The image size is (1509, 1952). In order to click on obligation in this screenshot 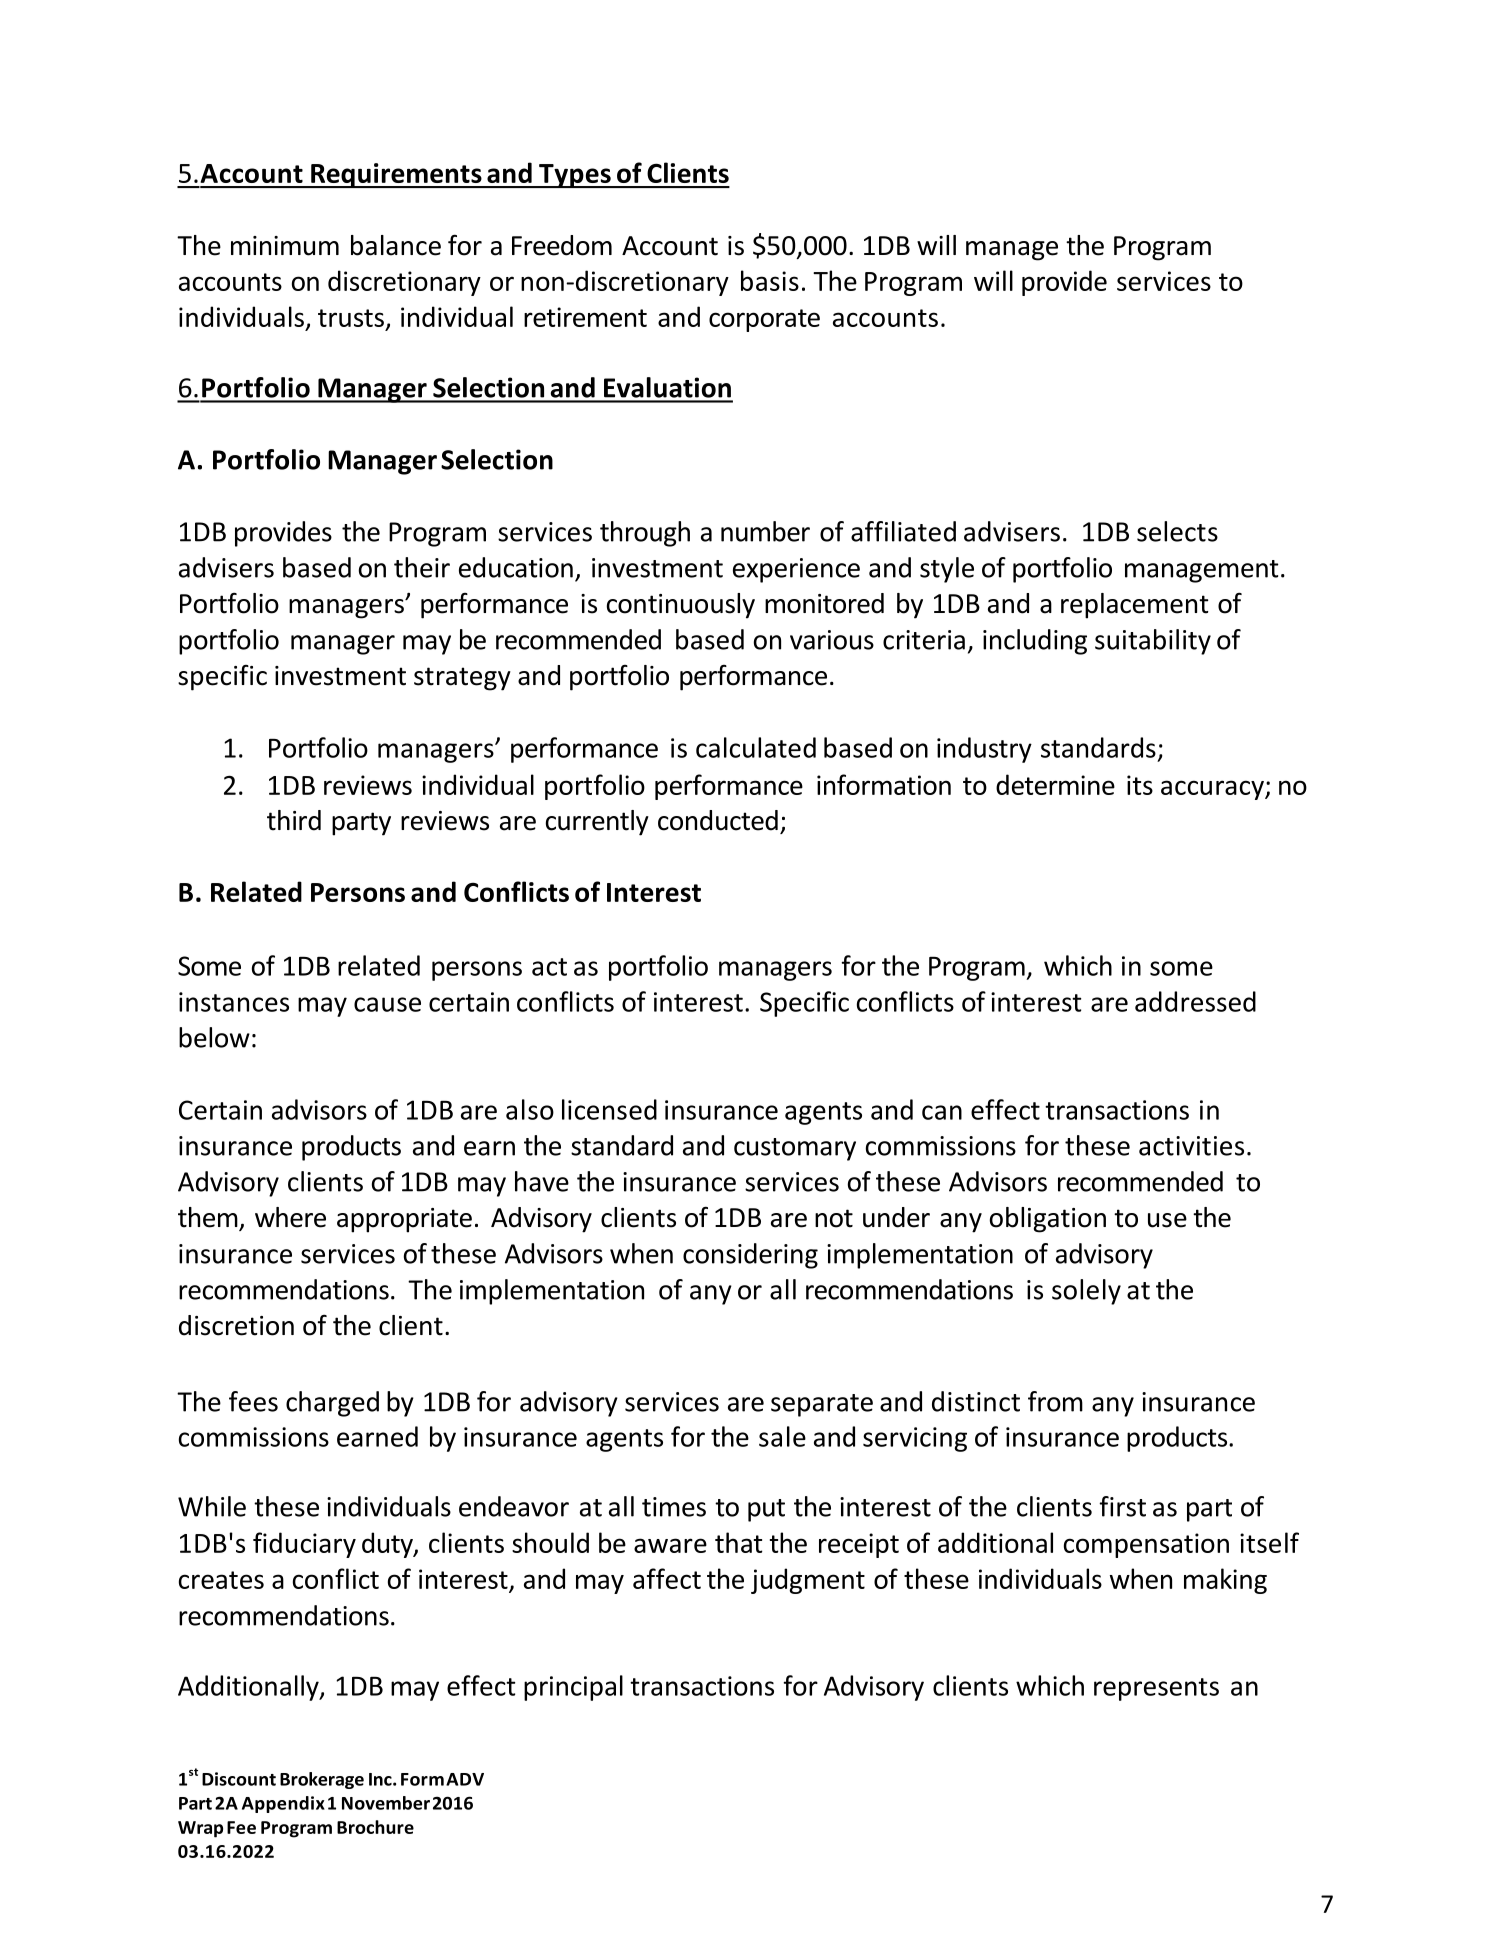, I will do `click(1048, 1220)`.
